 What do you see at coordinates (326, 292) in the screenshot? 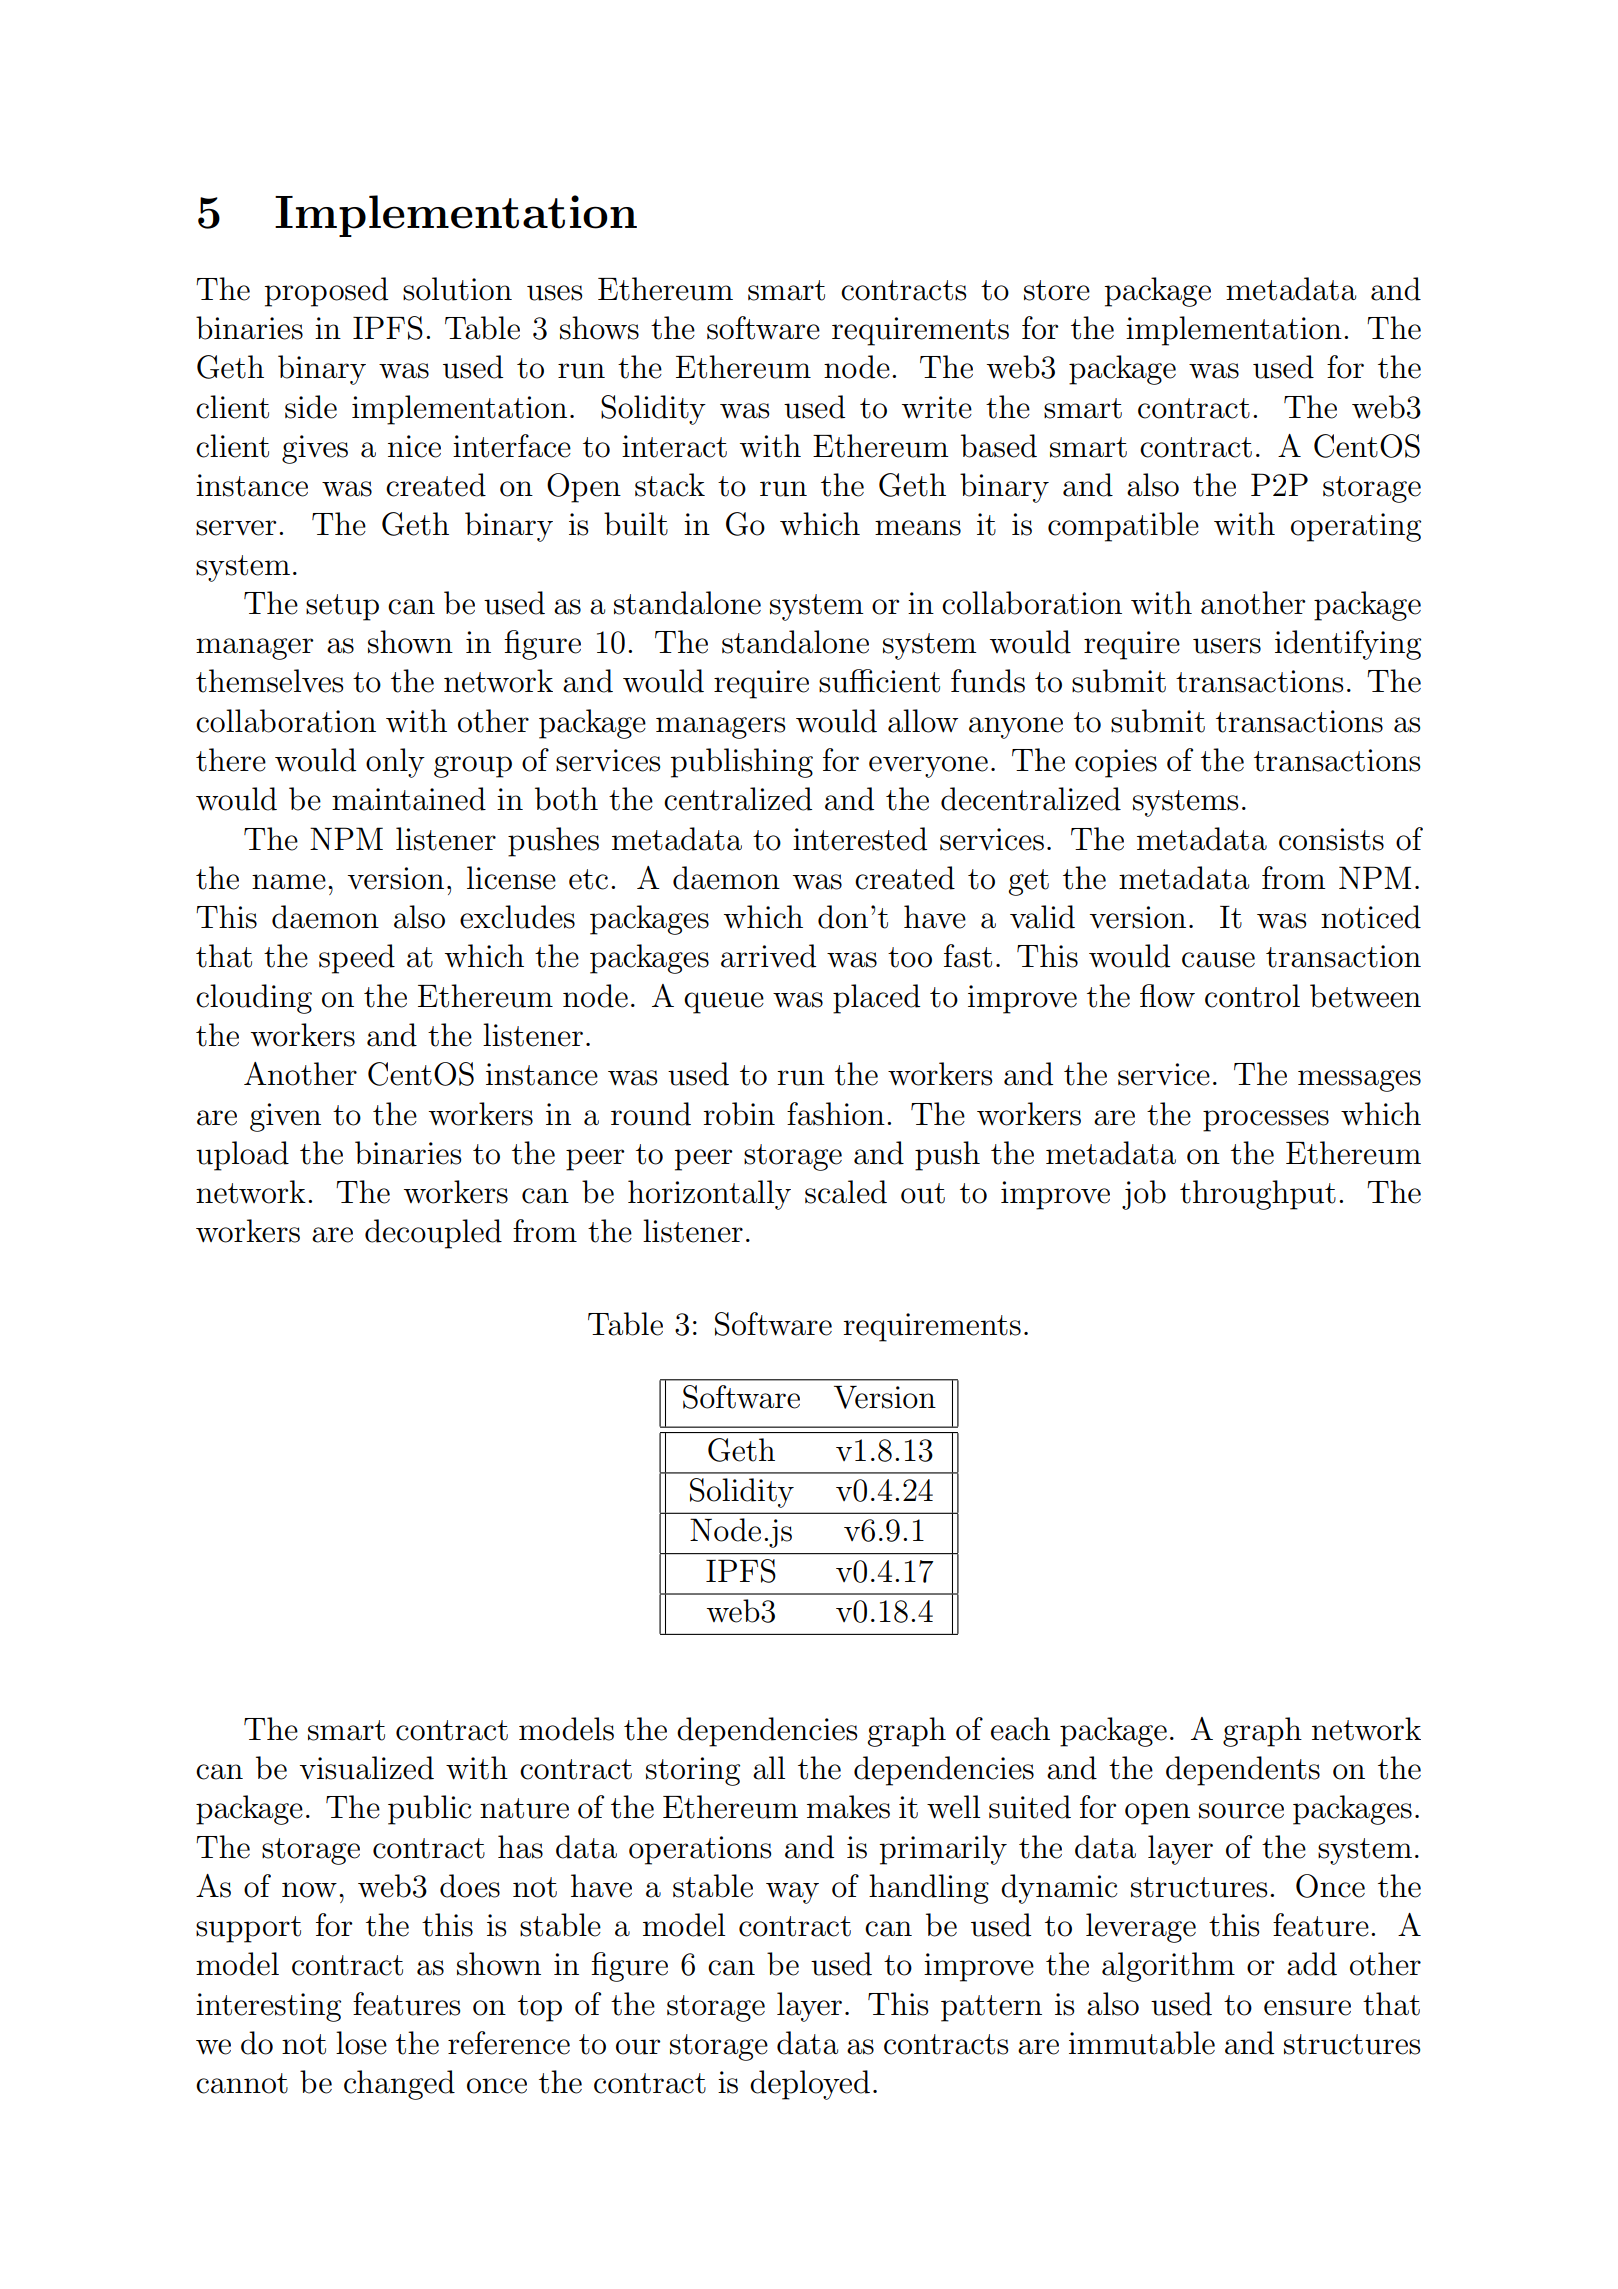
I see `proposed` at bounding box center [326, 292].
